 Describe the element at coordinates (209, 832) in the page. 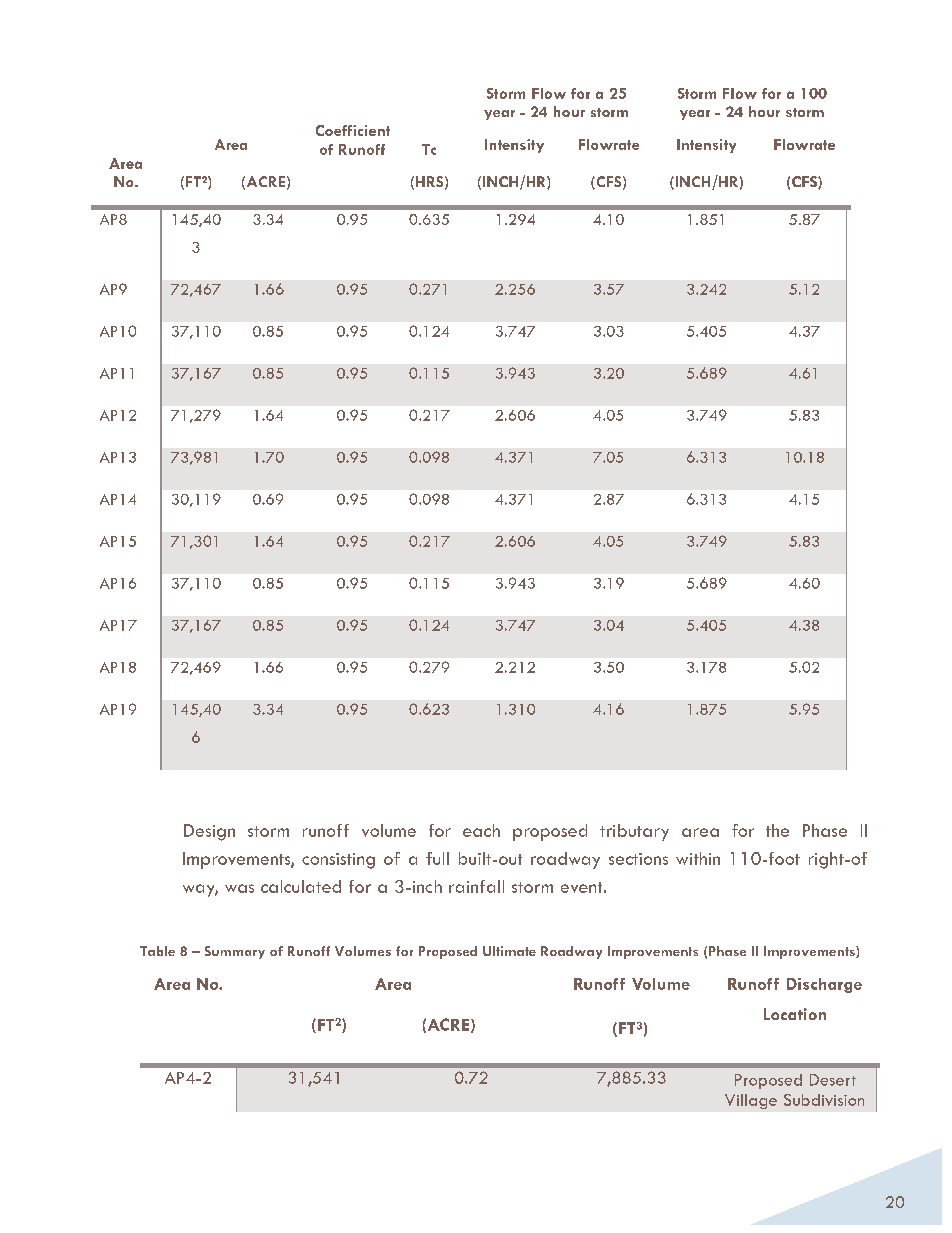

I see `Design` at that location.
